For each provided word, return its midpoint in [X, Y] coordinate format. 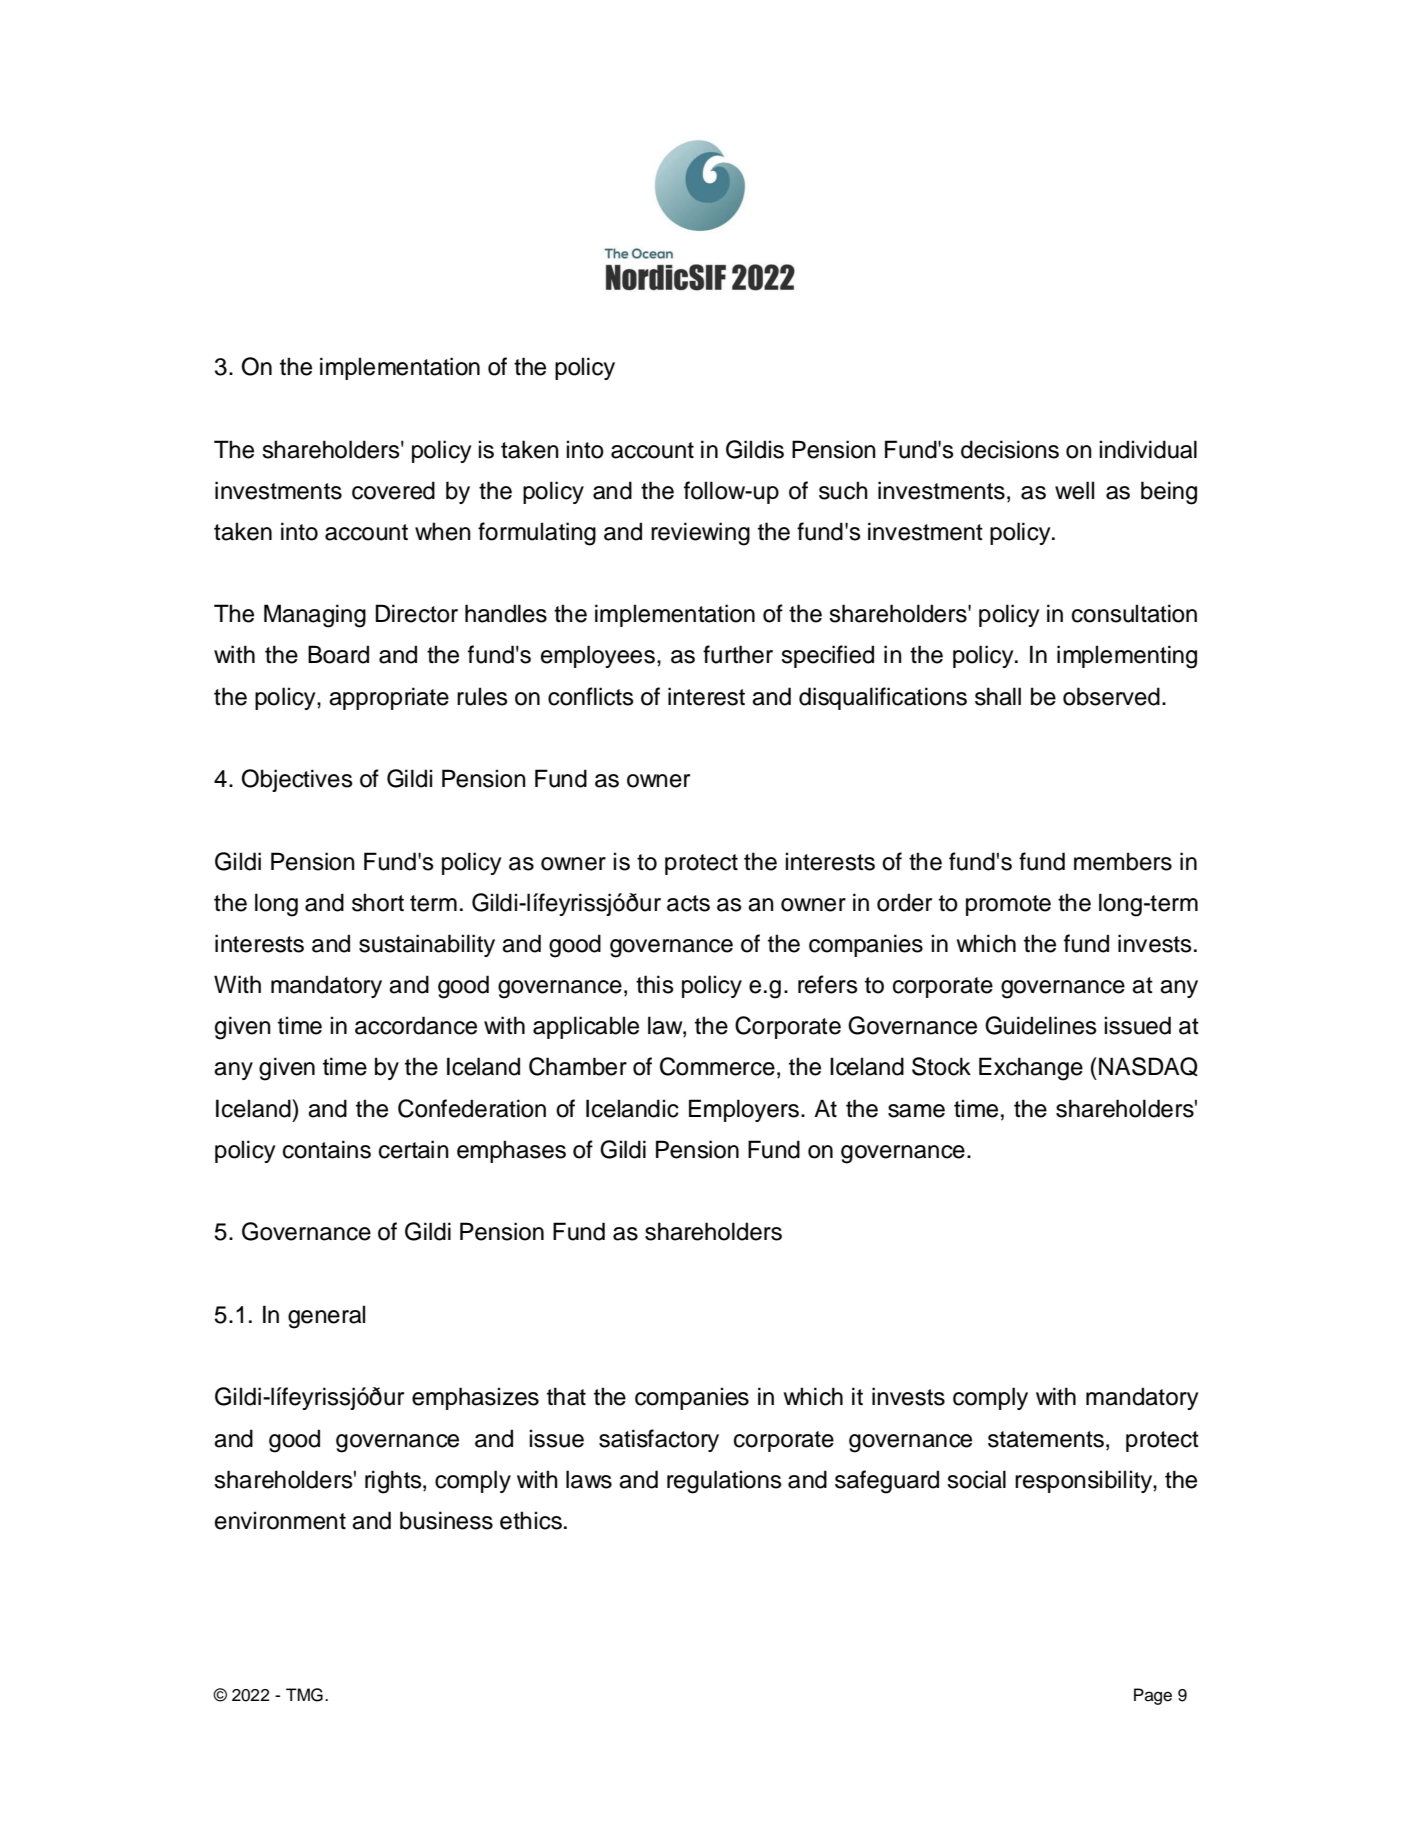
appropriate [389, 698]
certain [414, 1149]
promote [1008, 905]
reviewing [700, 534]
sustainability [427, 945]
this [655, 984]
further [738, 654]
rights [394, 1482]
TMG [304, 1695]
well [1074, 490]
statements [1046, 1439]
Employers [744, 1110]
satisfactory [659, 1440]
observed [1111, 696]
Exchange [1031, 1069]
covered [393, 490]
